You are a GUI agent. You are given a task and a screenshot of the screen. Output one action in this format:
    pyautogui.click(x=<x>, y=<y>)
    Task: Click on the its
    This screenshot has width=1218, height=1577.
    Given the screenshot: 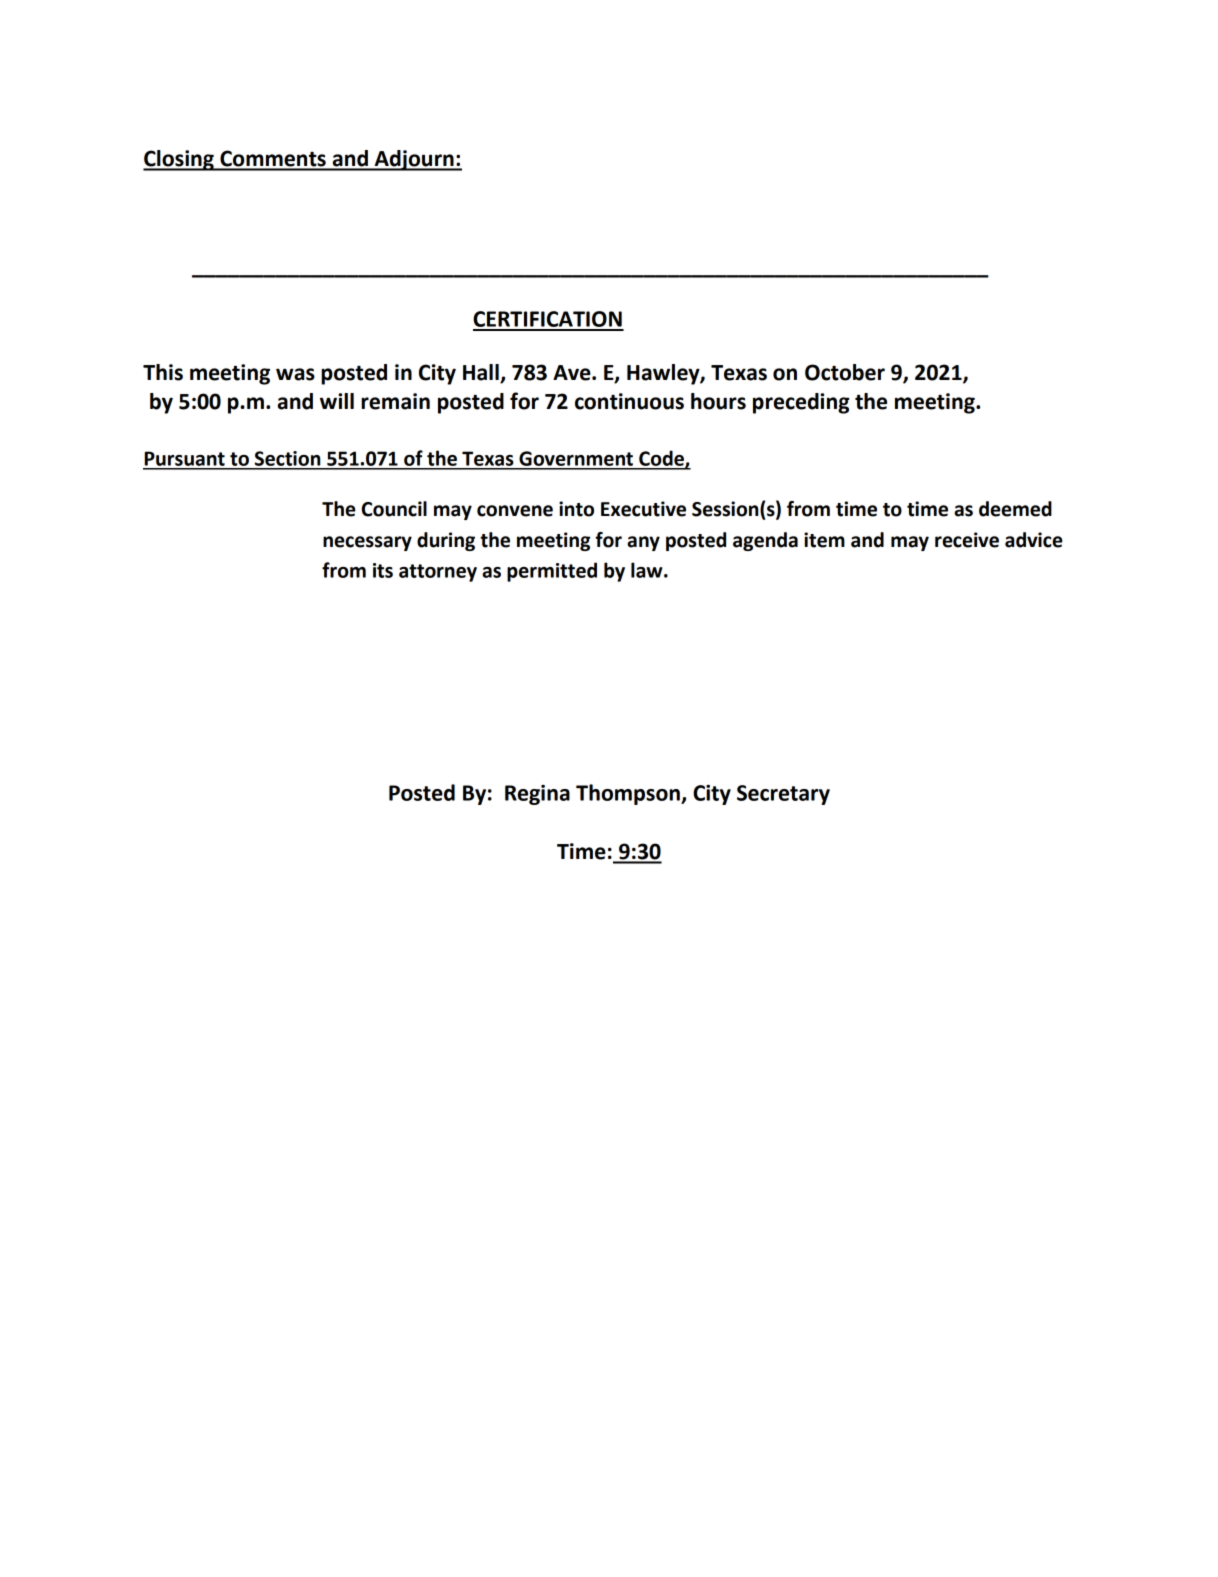 What is the action you would take?
    pyautogui.click(x=383, y=570)
